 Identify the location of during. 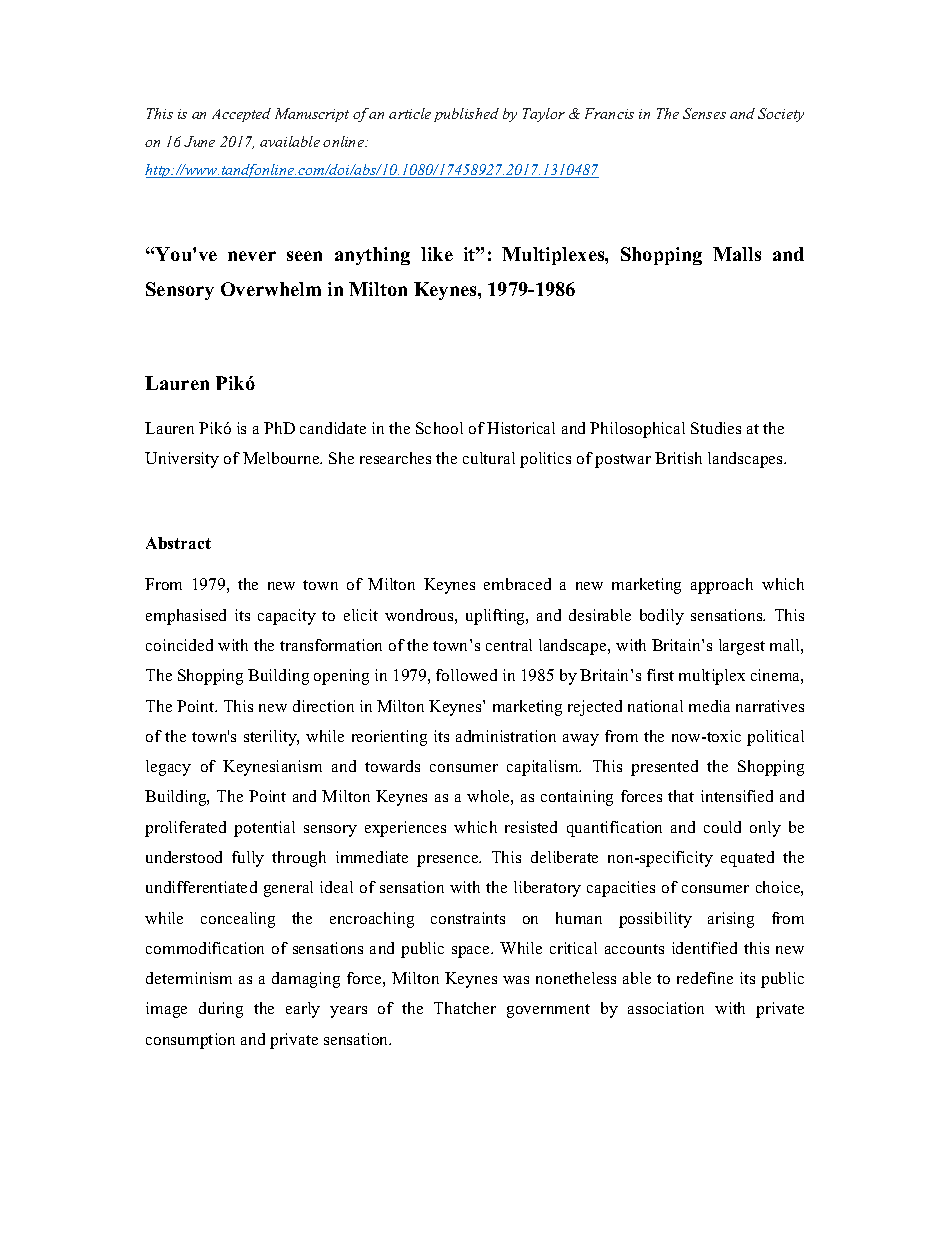
(221, 1010).
